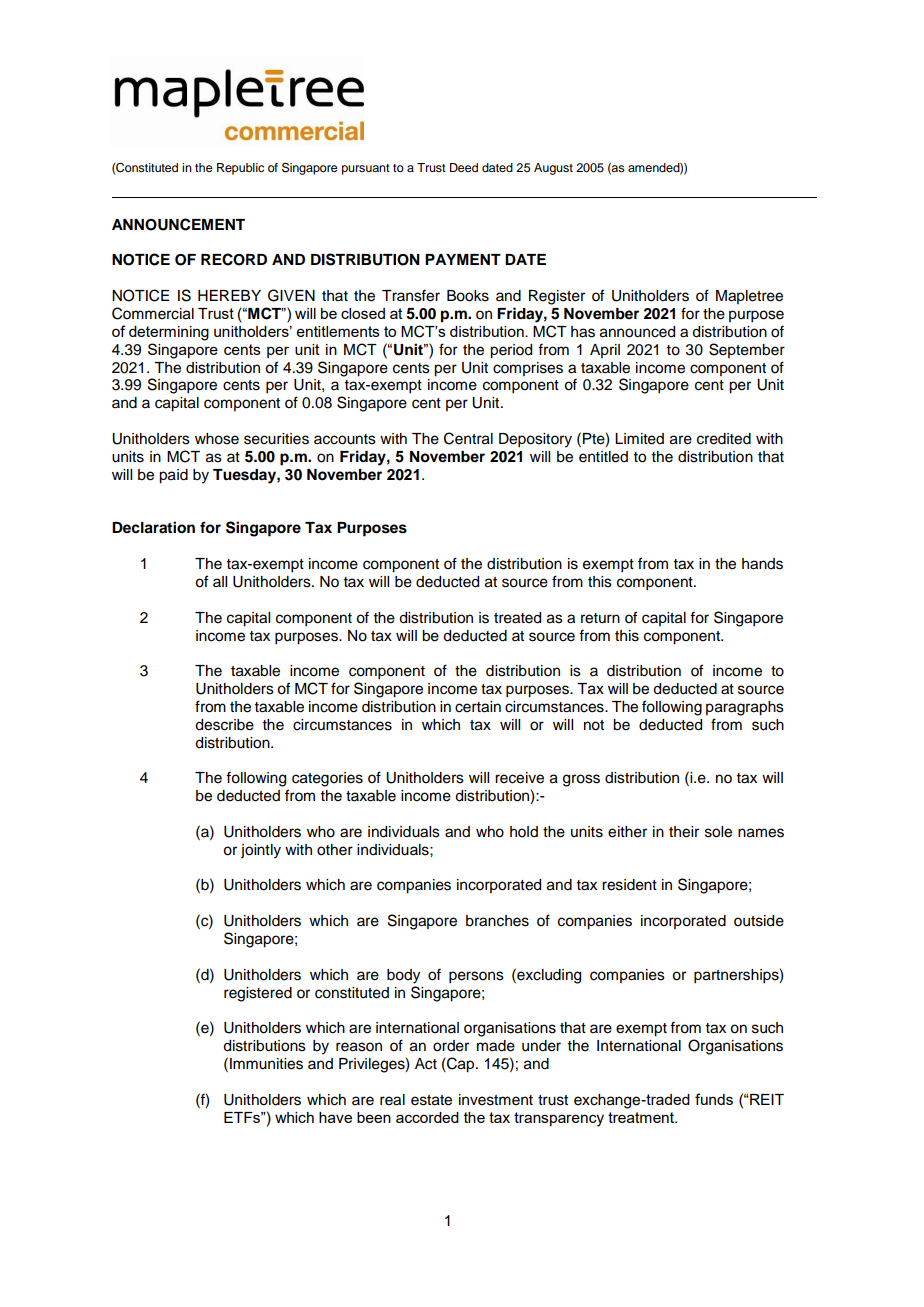  What do you see at coordinates (240, 169) in the image?
I see `Republic` at bounding box center [240, 169].
